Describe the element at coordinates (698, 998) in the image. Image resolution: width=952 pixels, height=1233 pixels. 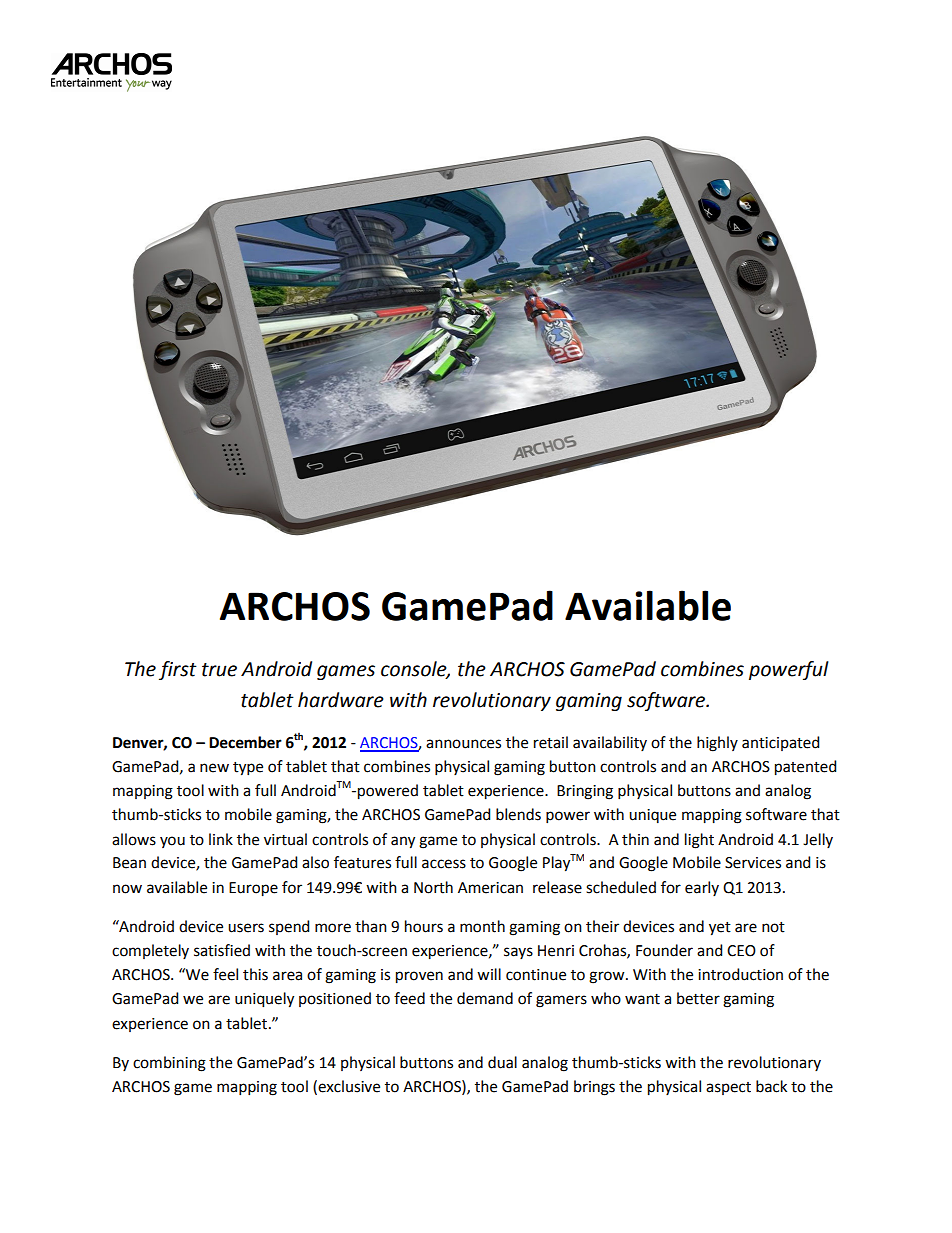
I see `better` at that location.
